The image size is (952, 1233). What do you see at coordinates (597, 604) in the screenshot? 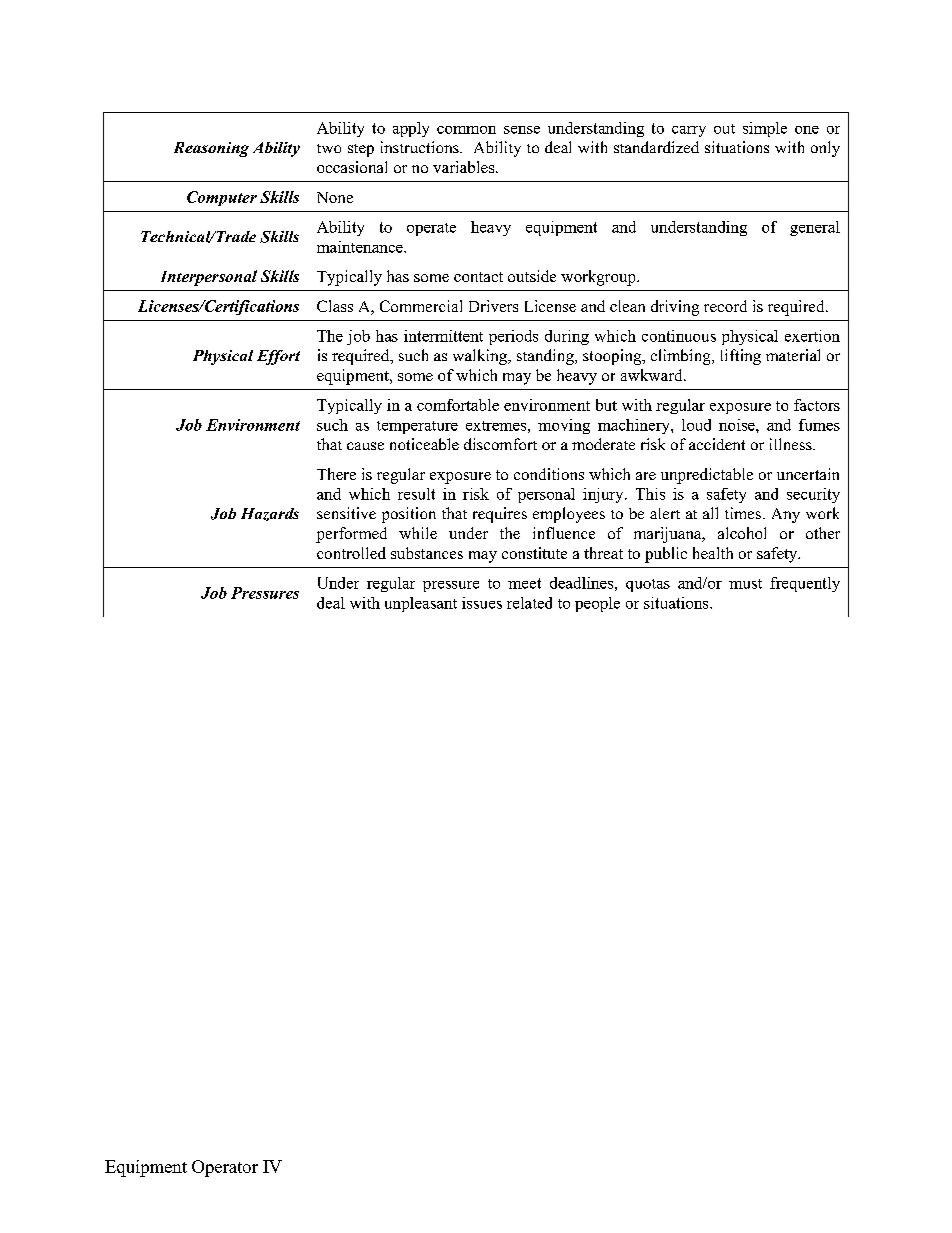
I see `people` at bounding box center [597, 604].
